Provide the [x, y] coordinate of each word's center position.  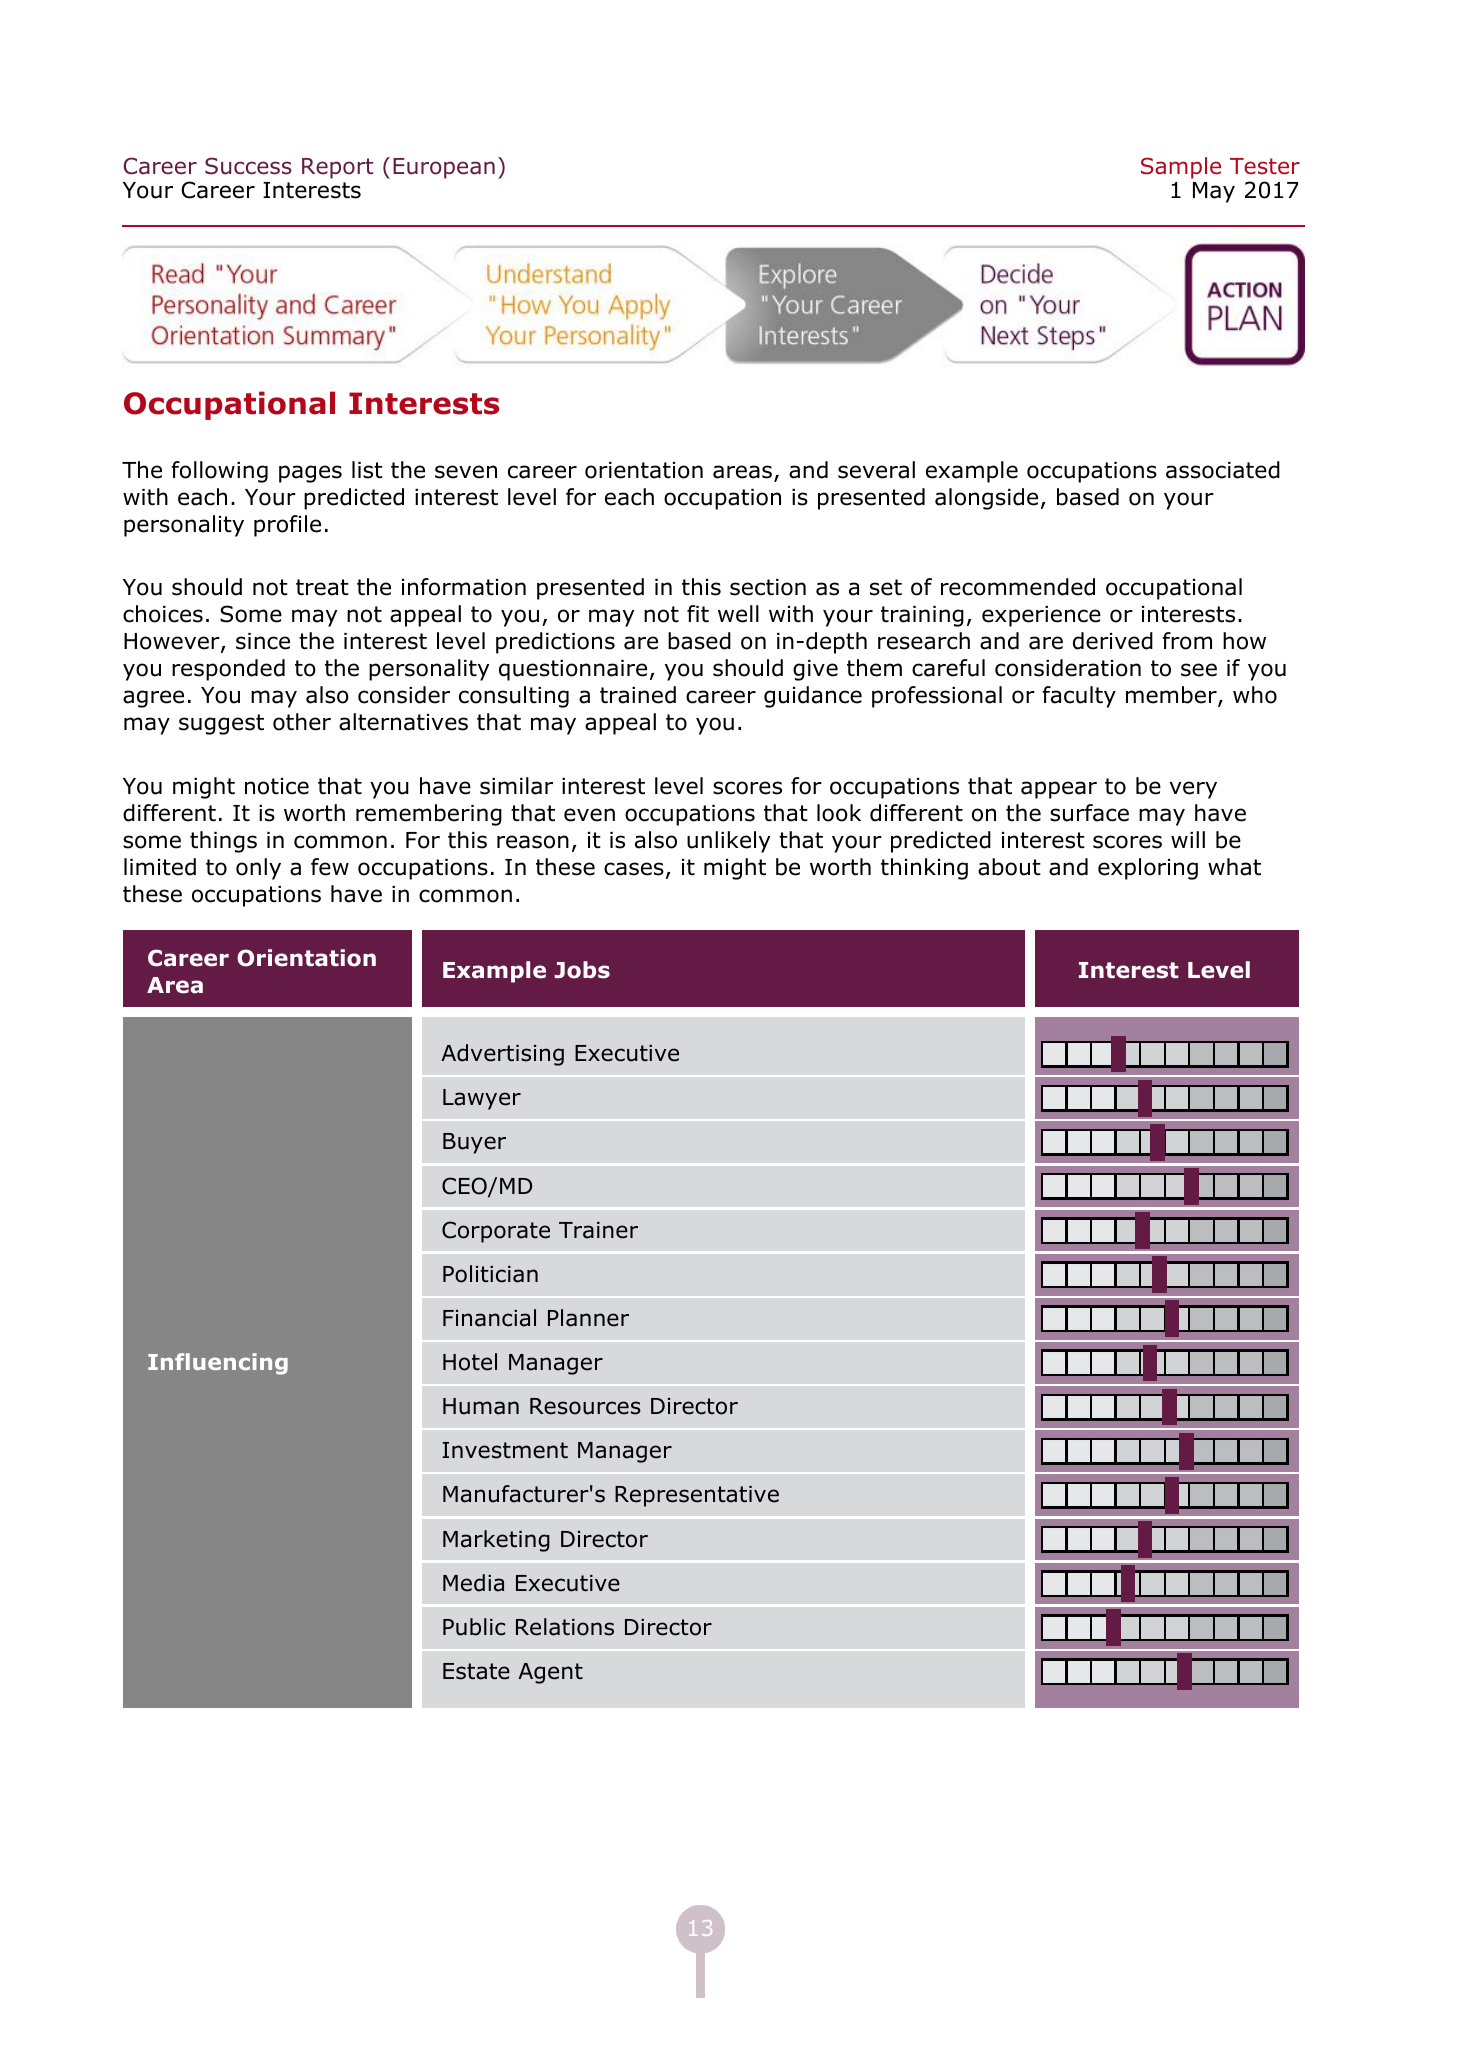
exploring [1148, 869]
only [258, 869]
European [444, 168]
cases [634, 869]
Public [474, 1627]
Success [248, 166]
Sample [1181, 168]
